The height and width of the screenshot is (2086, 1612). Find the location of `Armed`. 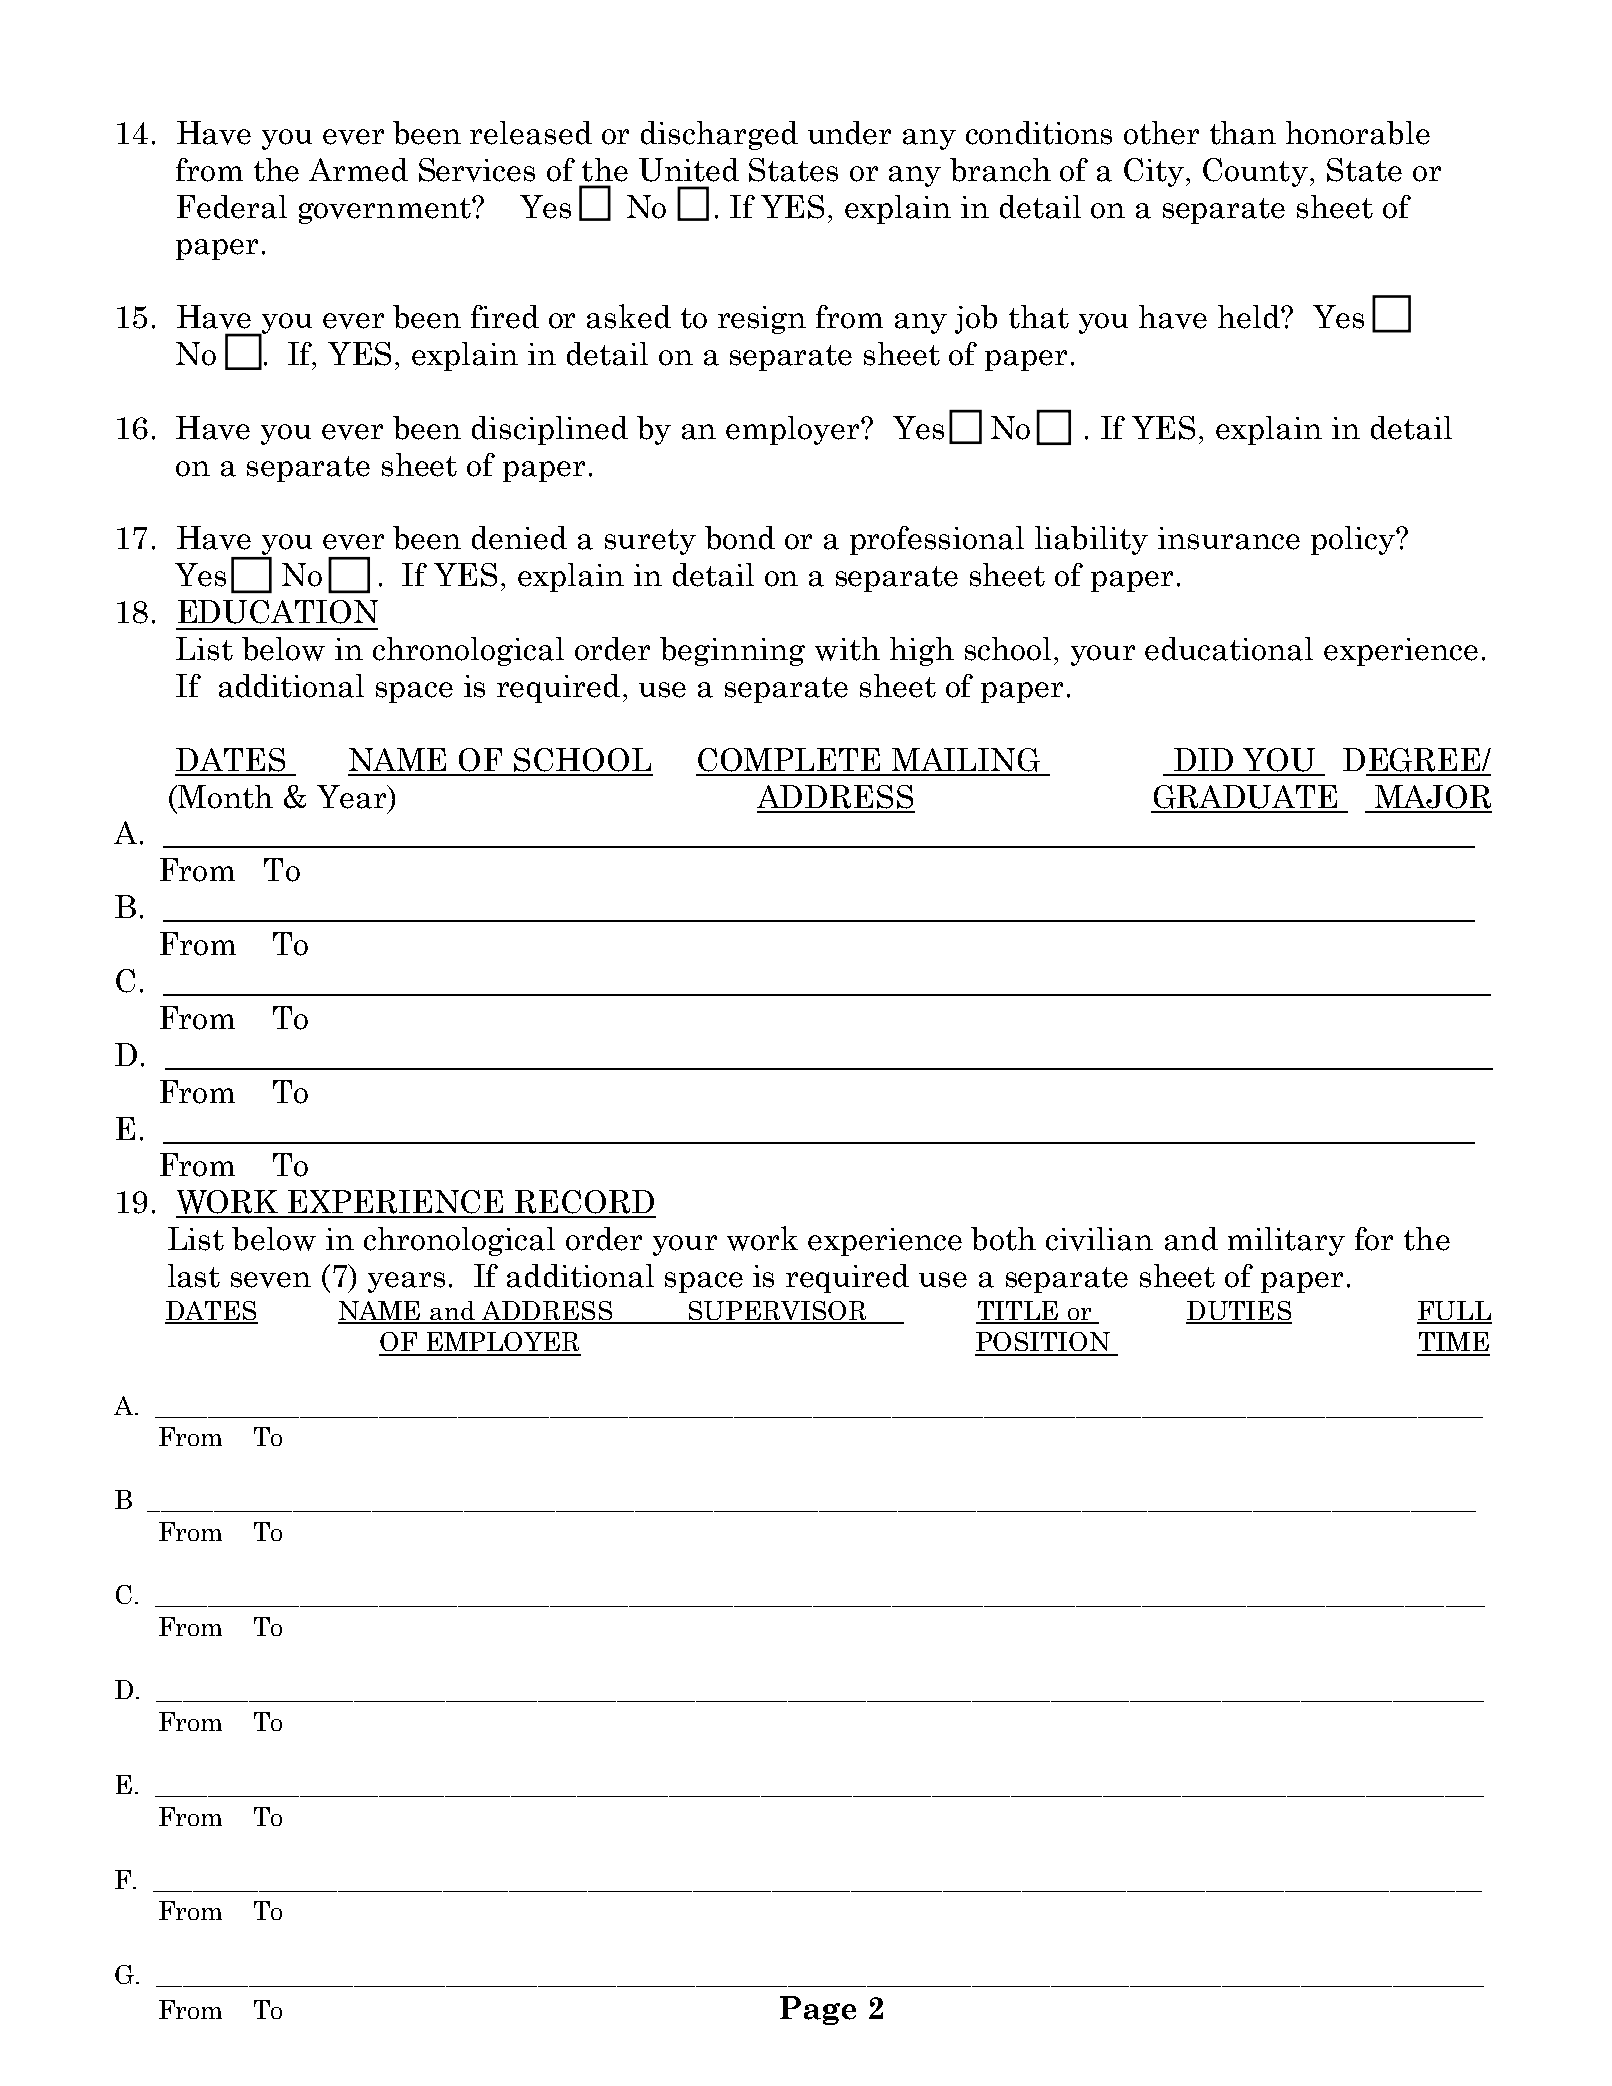

Armed is located at coordinates (358, 170).
